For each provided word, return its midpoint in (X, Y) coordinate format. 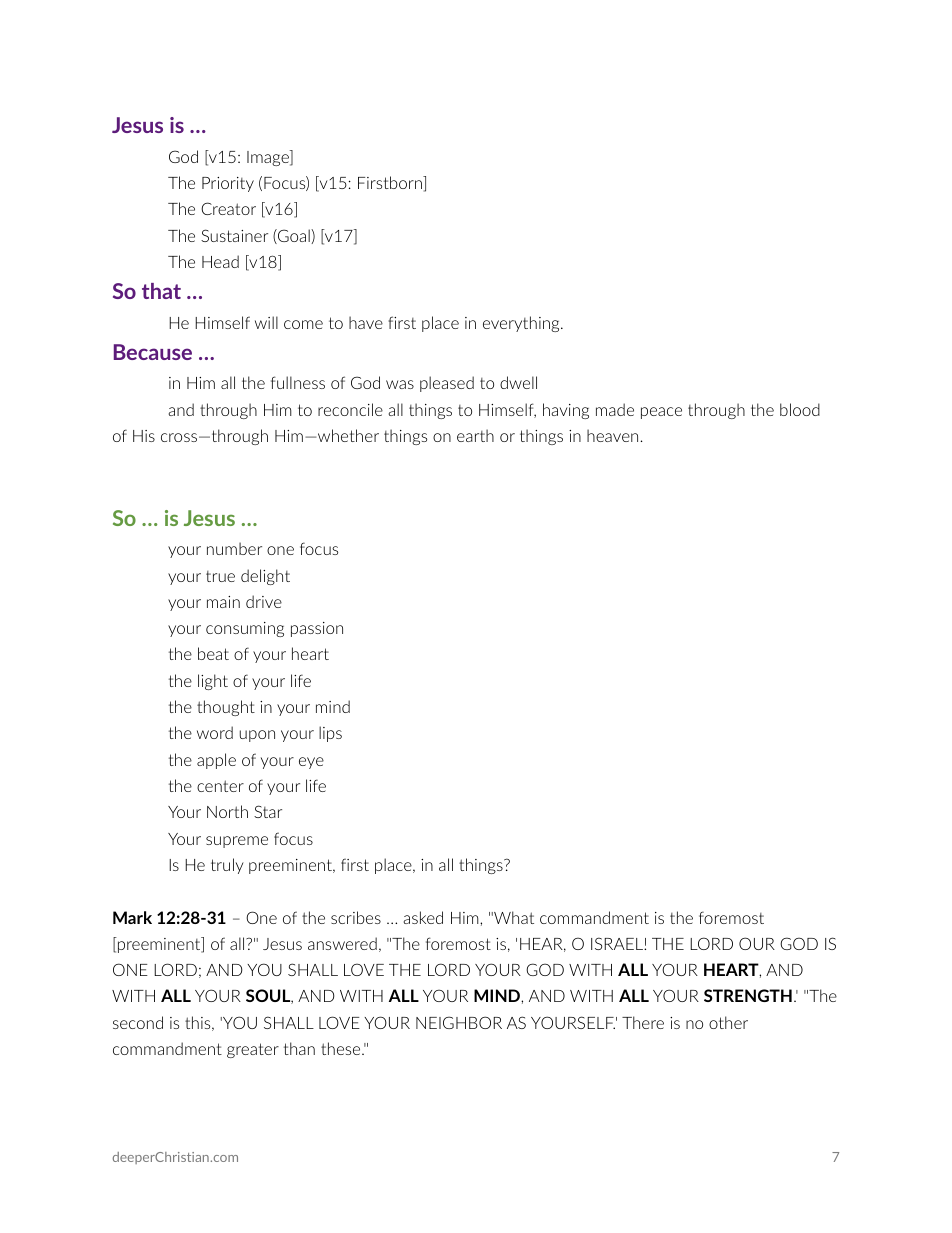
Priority (228, 184)
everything (522, 324)
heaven (612, 435)
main (223, 602)
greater (253, 1050)
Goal (294, 236)
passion (317, 629)
